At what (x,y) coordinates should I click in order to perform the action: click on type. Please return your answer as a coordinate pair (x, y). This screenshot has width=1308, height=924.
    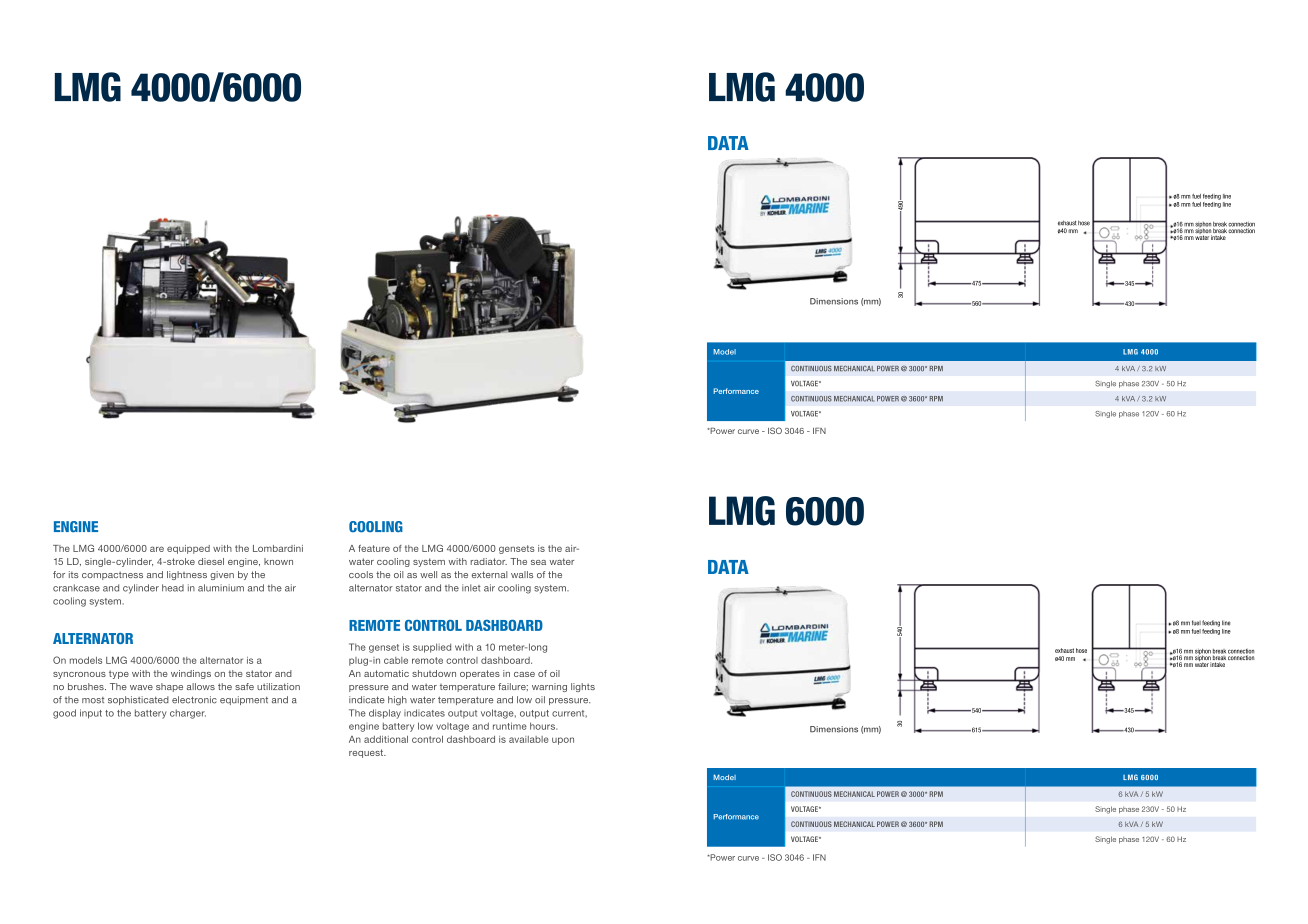
    Looking at the image, I should click on (119, 674).
